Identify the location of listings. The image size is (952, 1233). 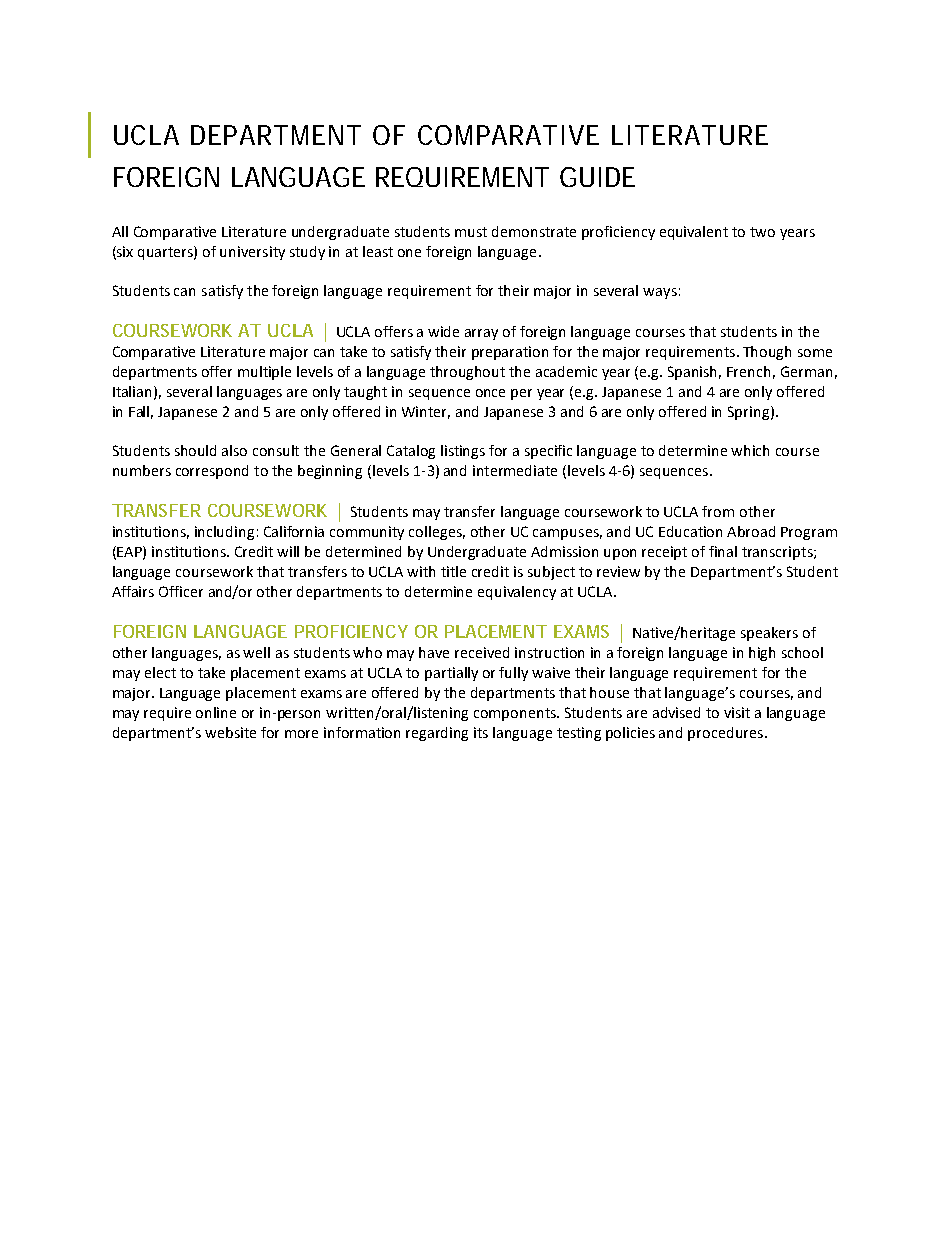
(463, 452).
